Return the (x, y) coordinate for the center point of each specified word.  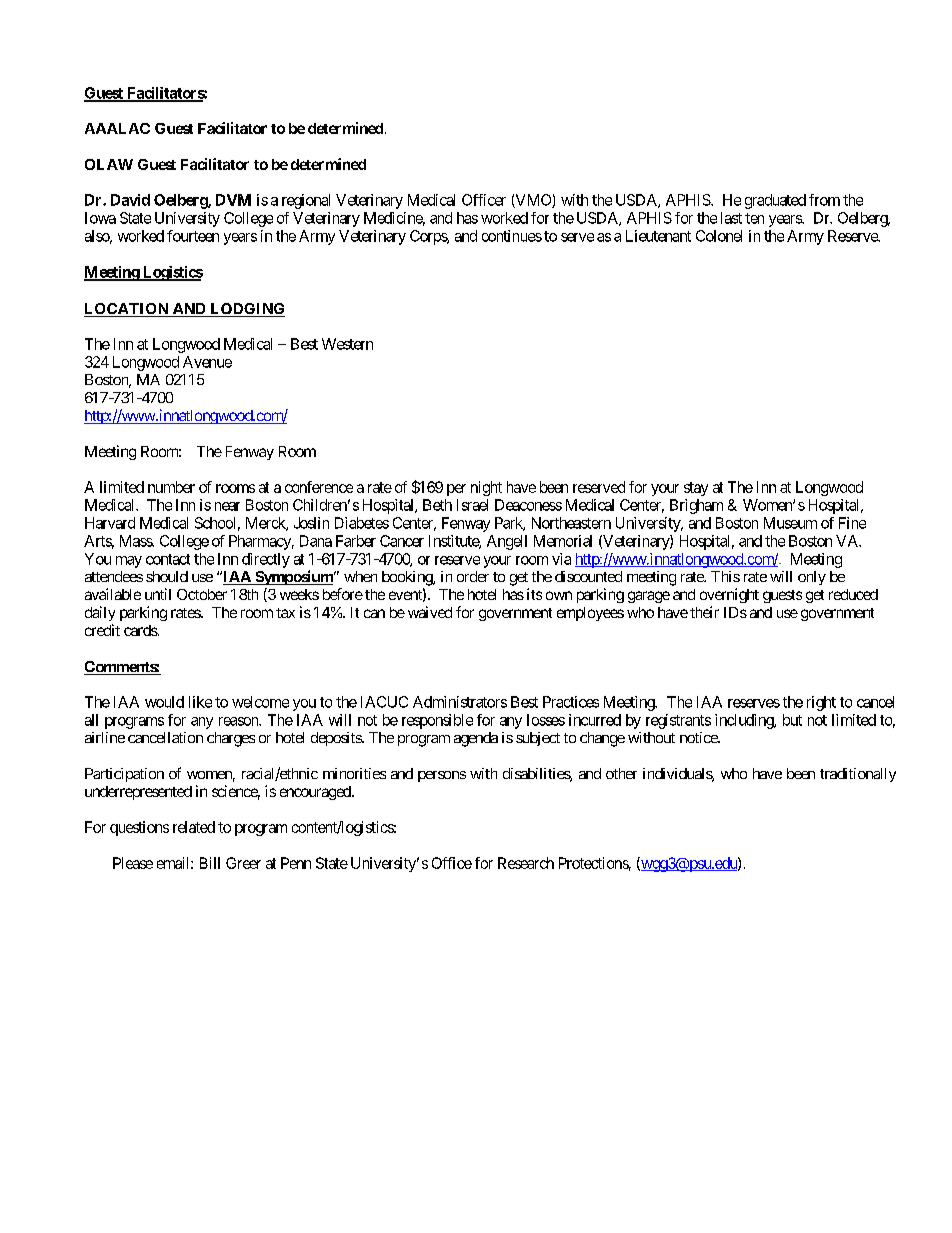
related (194, 827)
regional (306, 201)
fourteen (193, 236)
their (704, 612)
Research (526, 863)
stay (696, 489)
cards (141, 630)
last (731, 218)
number (171, 487)
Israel (472, 505)
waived (430, 612)
